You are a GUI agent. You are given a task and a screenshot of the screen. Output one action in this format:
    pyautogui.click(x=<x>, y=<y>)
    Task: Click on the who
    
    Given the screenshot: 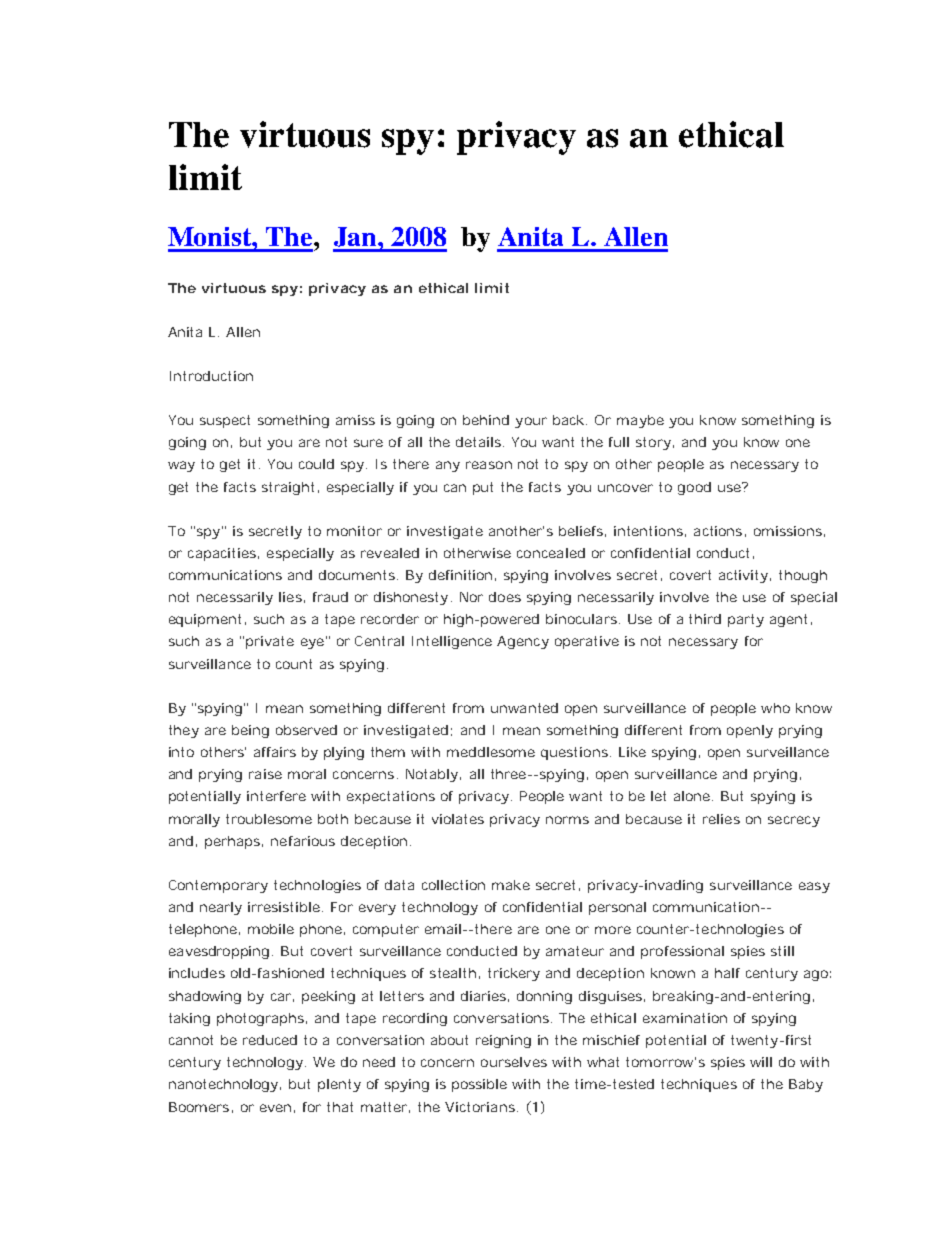 What is the action you would take?
    pyautogui.click(x=775, y=708)
